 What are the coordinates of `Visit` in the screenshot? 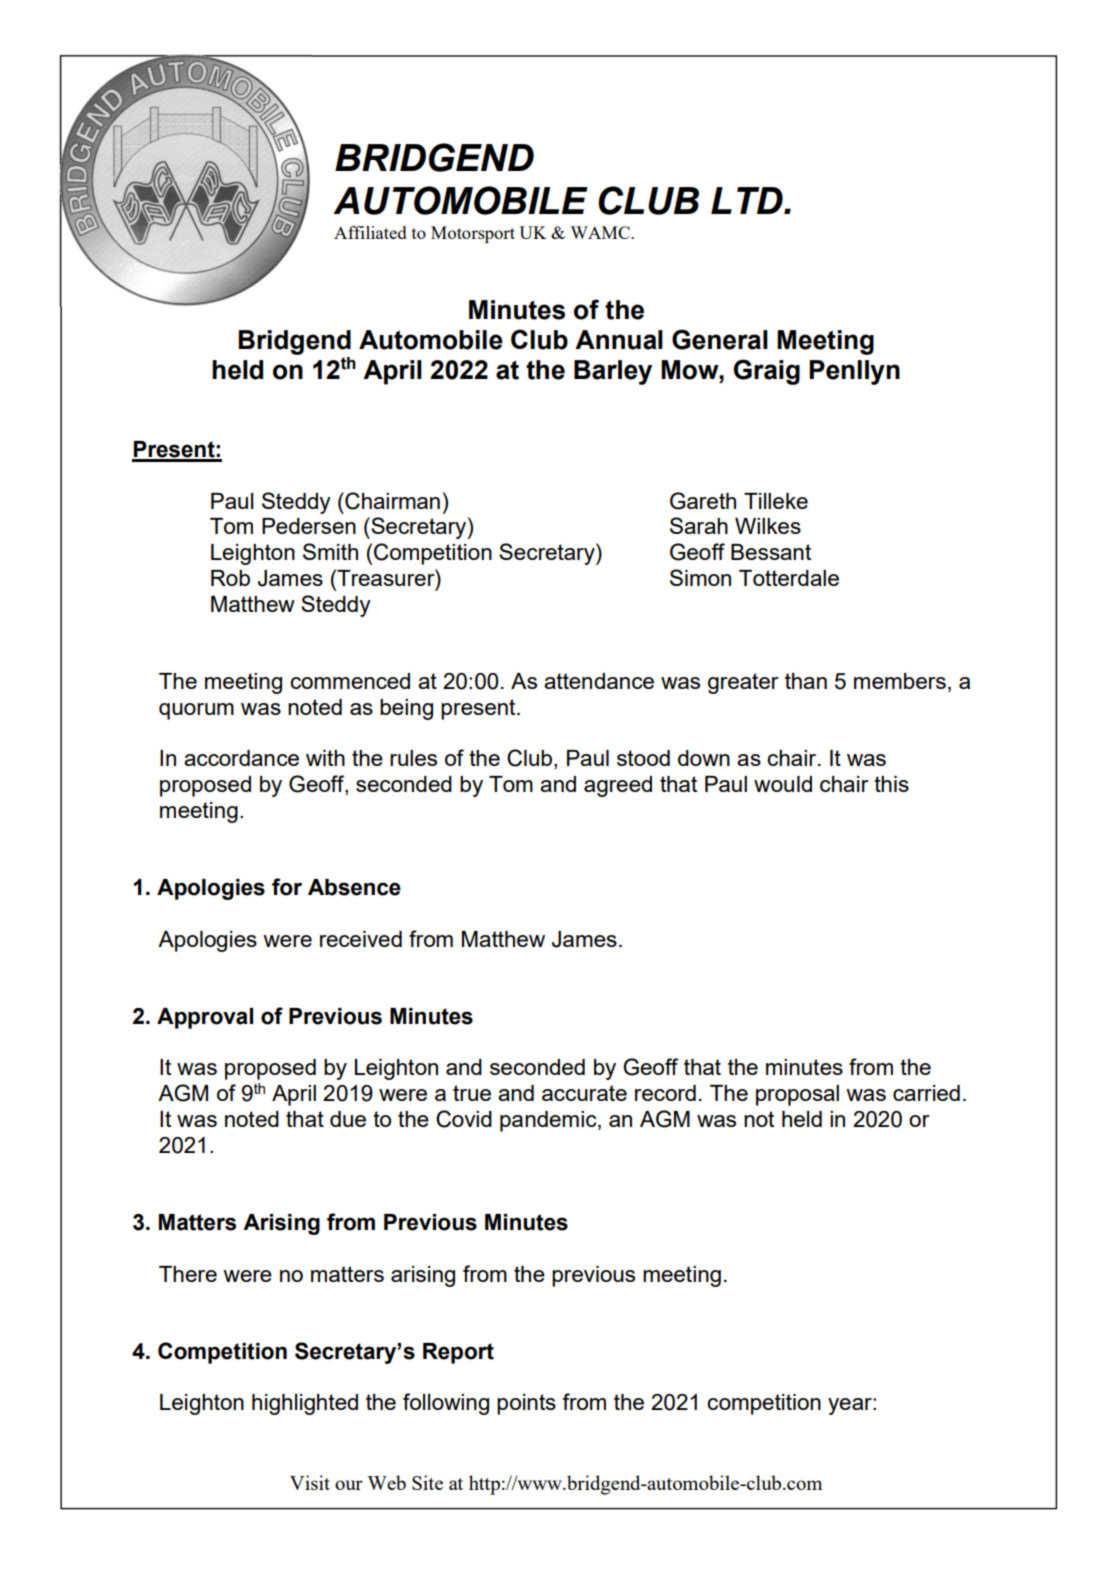 It's located at (310, 1482).
